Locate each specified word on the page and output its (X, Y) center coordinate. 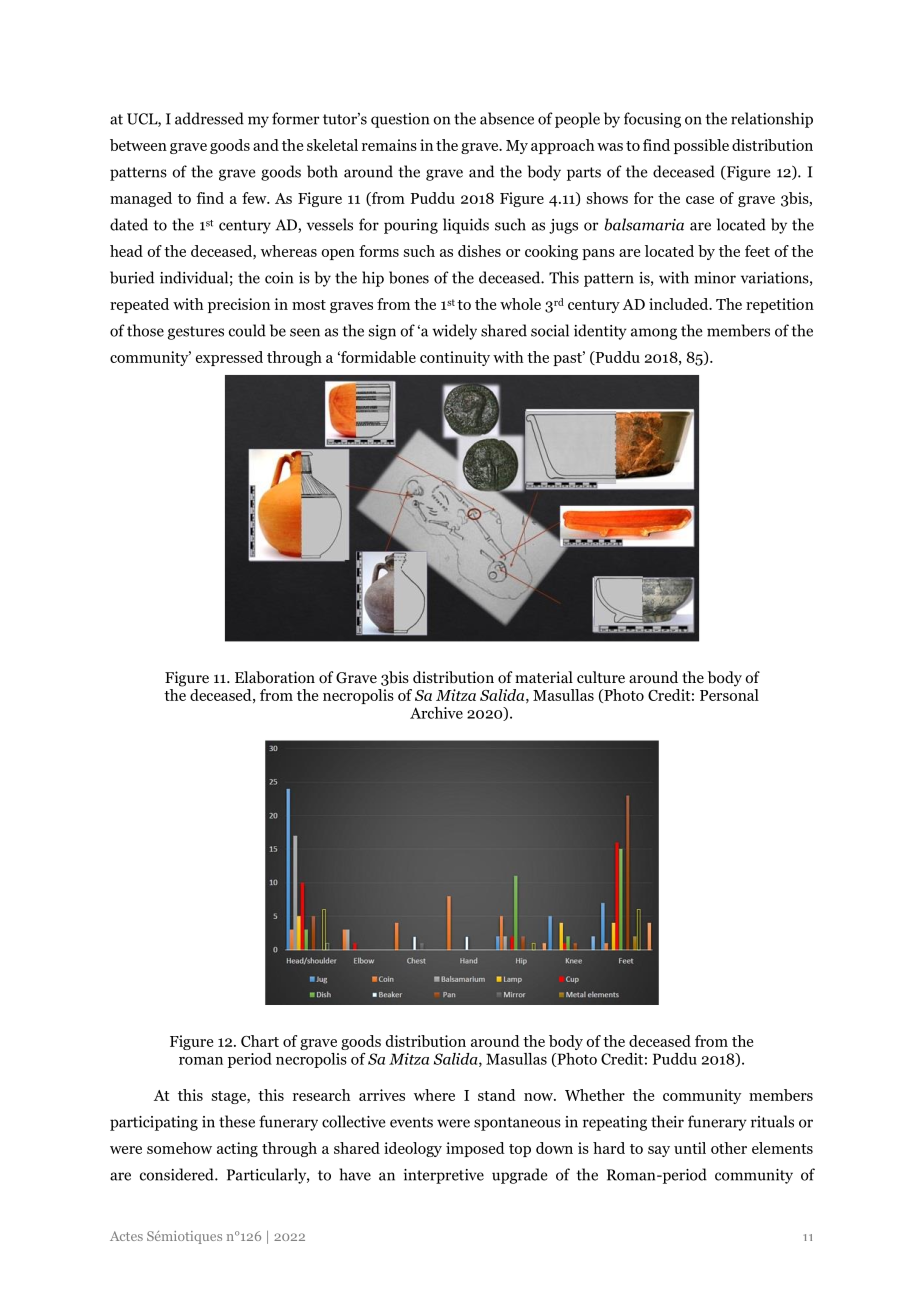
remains (389, 145)
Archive (436, 713)
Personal (729, 695)
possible (701, 146)
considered (178, 1174)
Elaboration (275, 677)
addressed (209, 118)
